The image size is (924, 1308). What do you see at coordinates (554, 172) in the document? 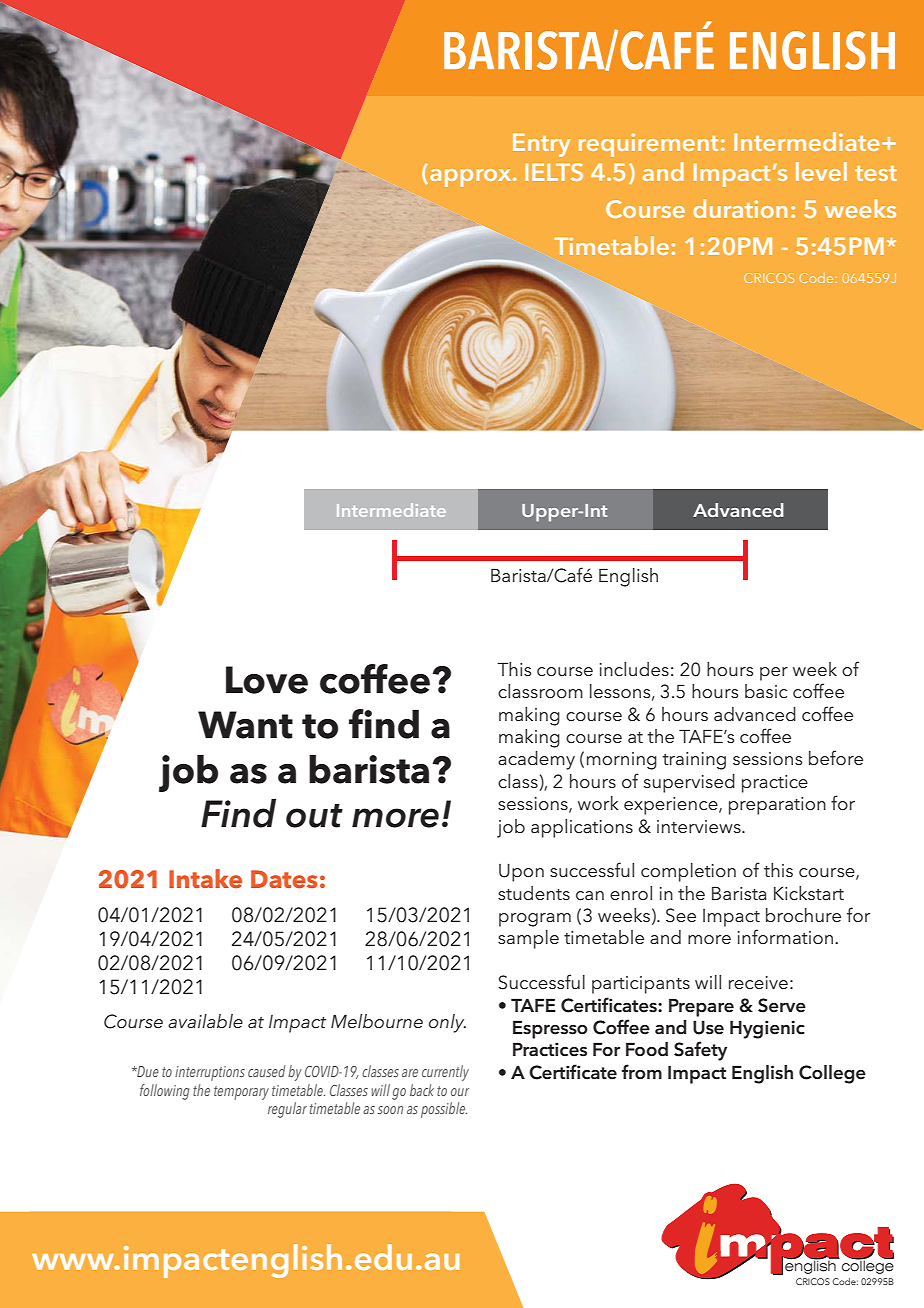
I see `IELTS` at bounding box center [554, 172].
